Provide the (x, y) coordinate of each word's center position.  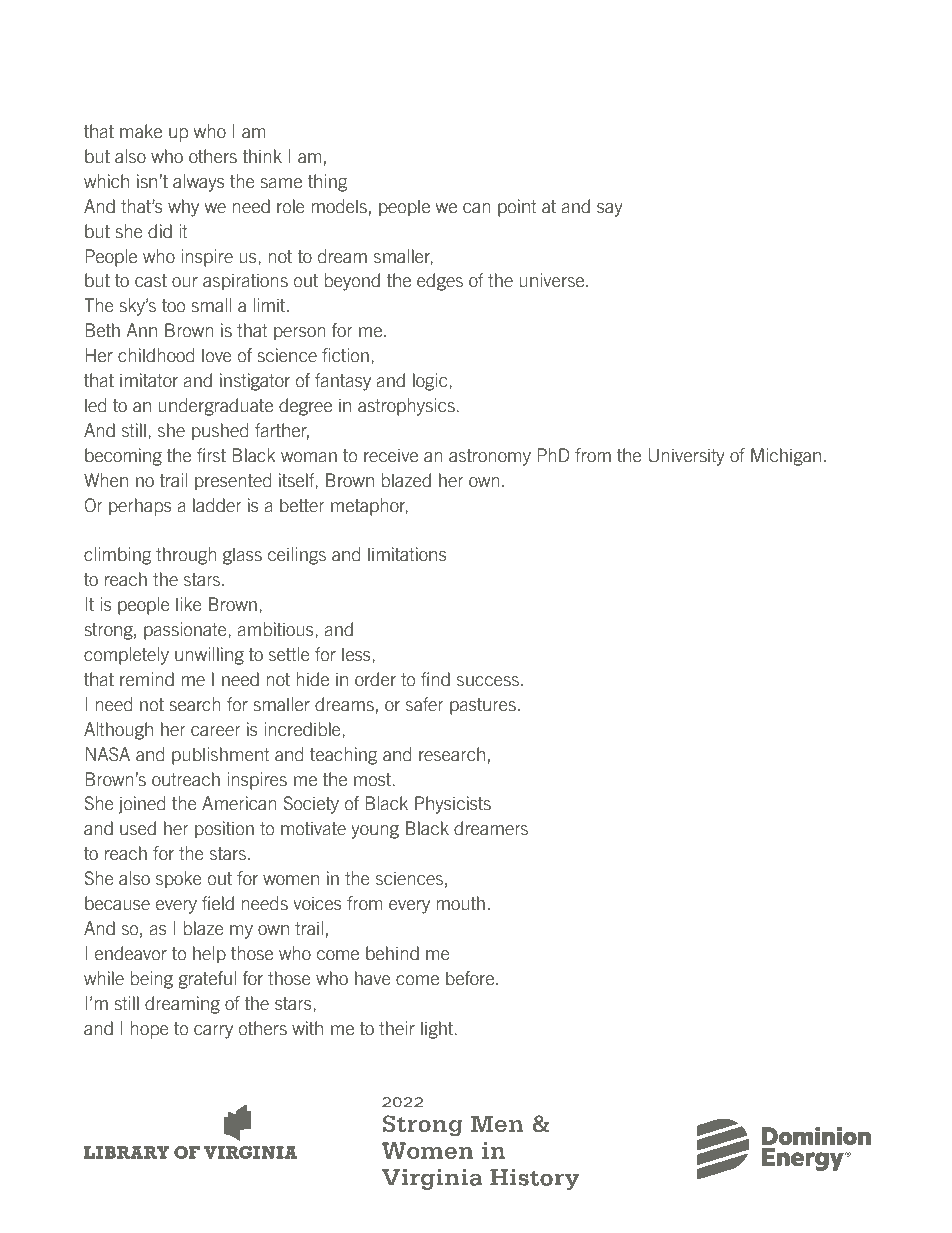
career (216, 731)
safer (425, 704)
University (686, 457)
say (610, 210)
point (517, 208)
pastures (483, 706)
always (199, 183)
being (152, 980)
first (211, 455)
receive (391, 455)
